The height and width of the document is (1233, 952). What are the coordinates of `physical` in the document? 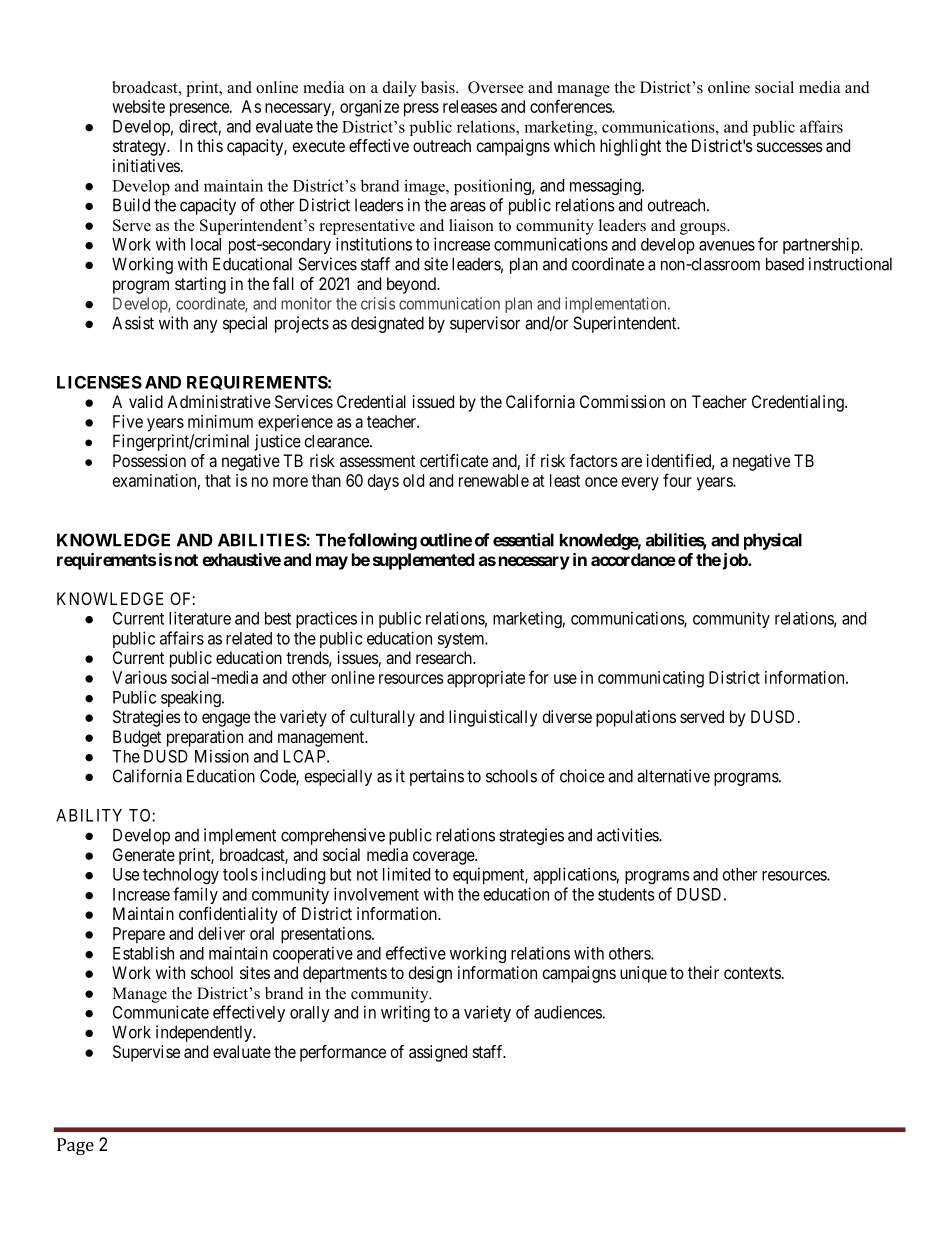 It's located at (773, 541).
